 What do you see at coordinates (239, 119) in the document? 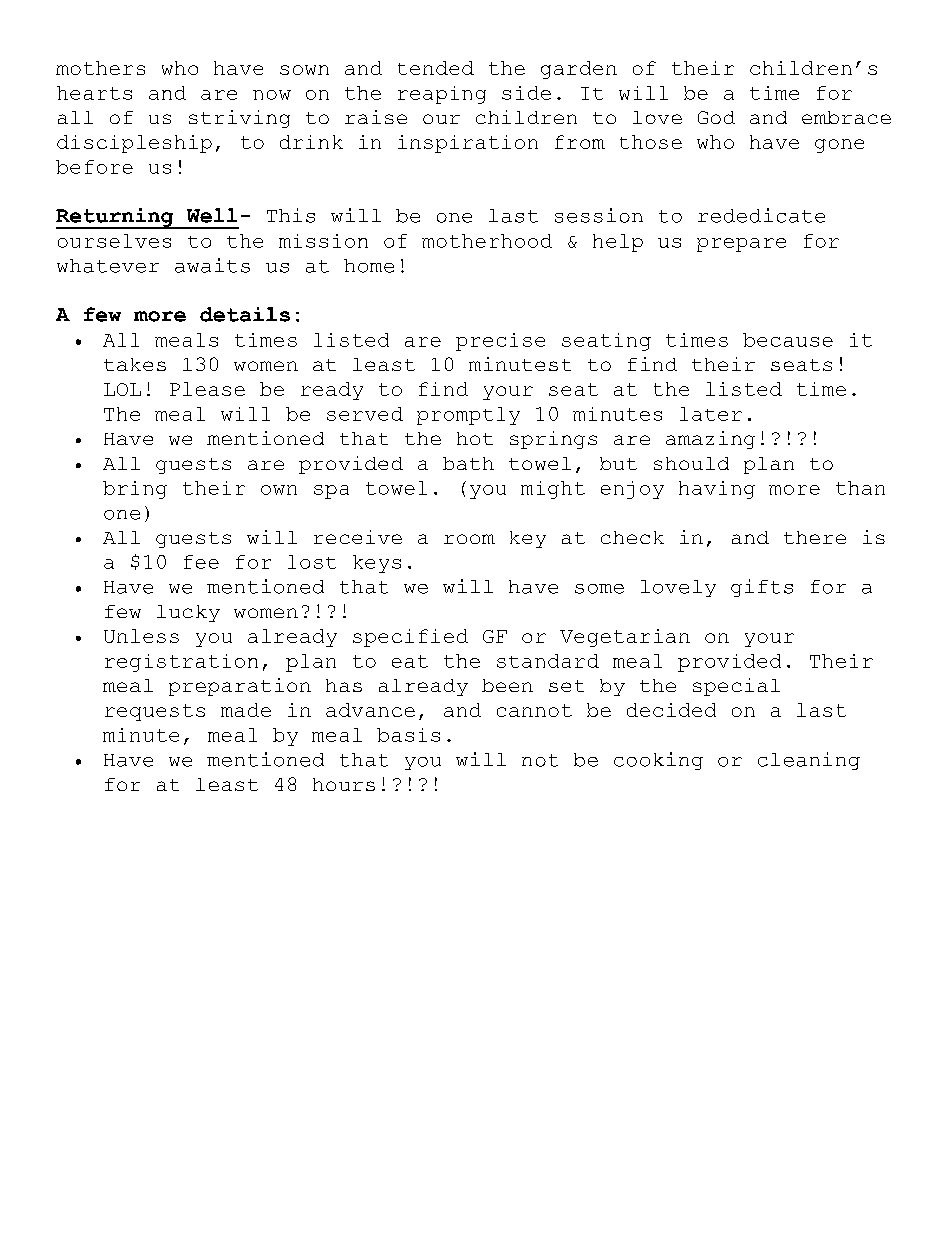
I see `striving` at bounding box center [239, 119].
